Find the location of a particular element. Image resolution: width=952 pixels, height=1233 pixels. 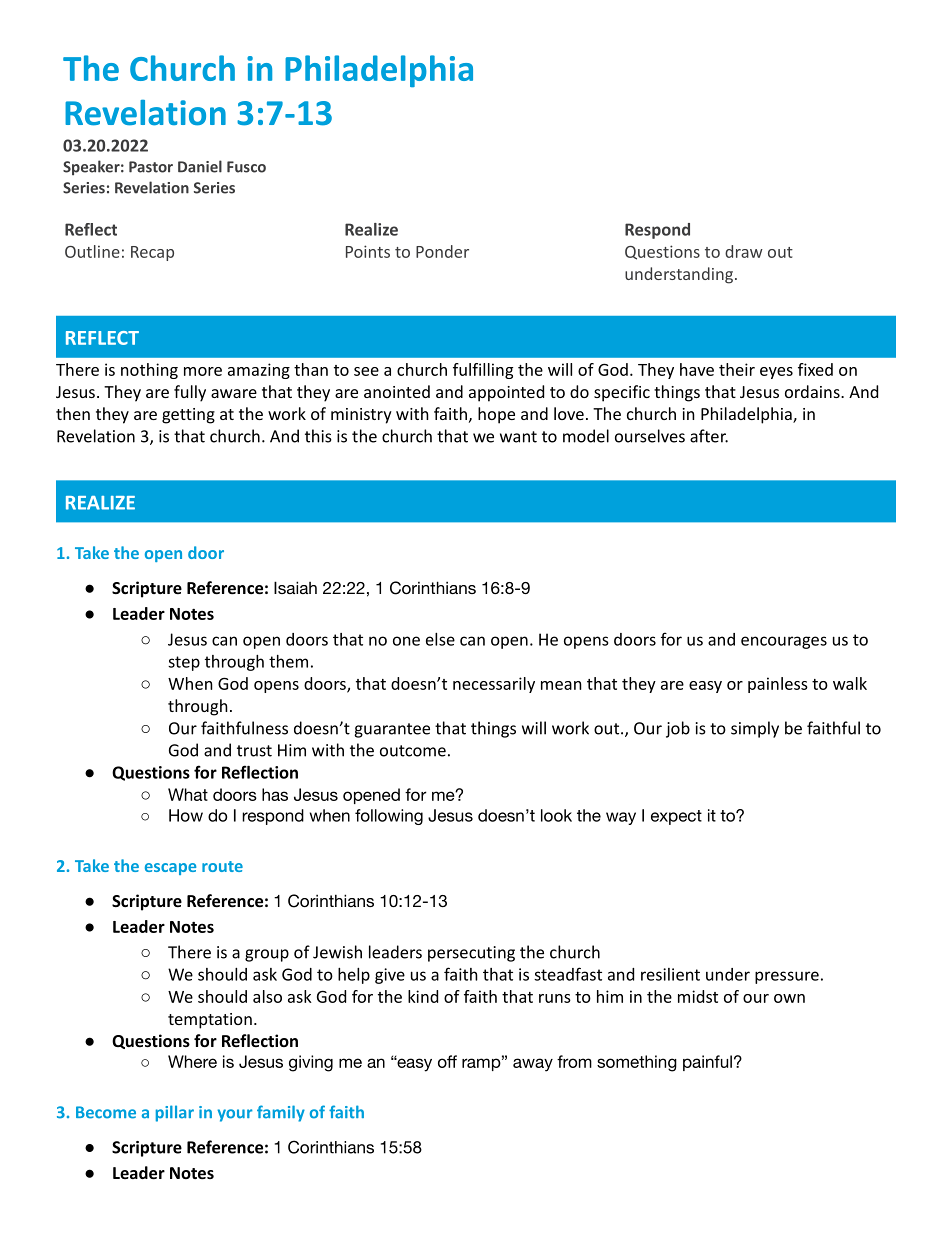

What is located at coordinates (188, 794).
